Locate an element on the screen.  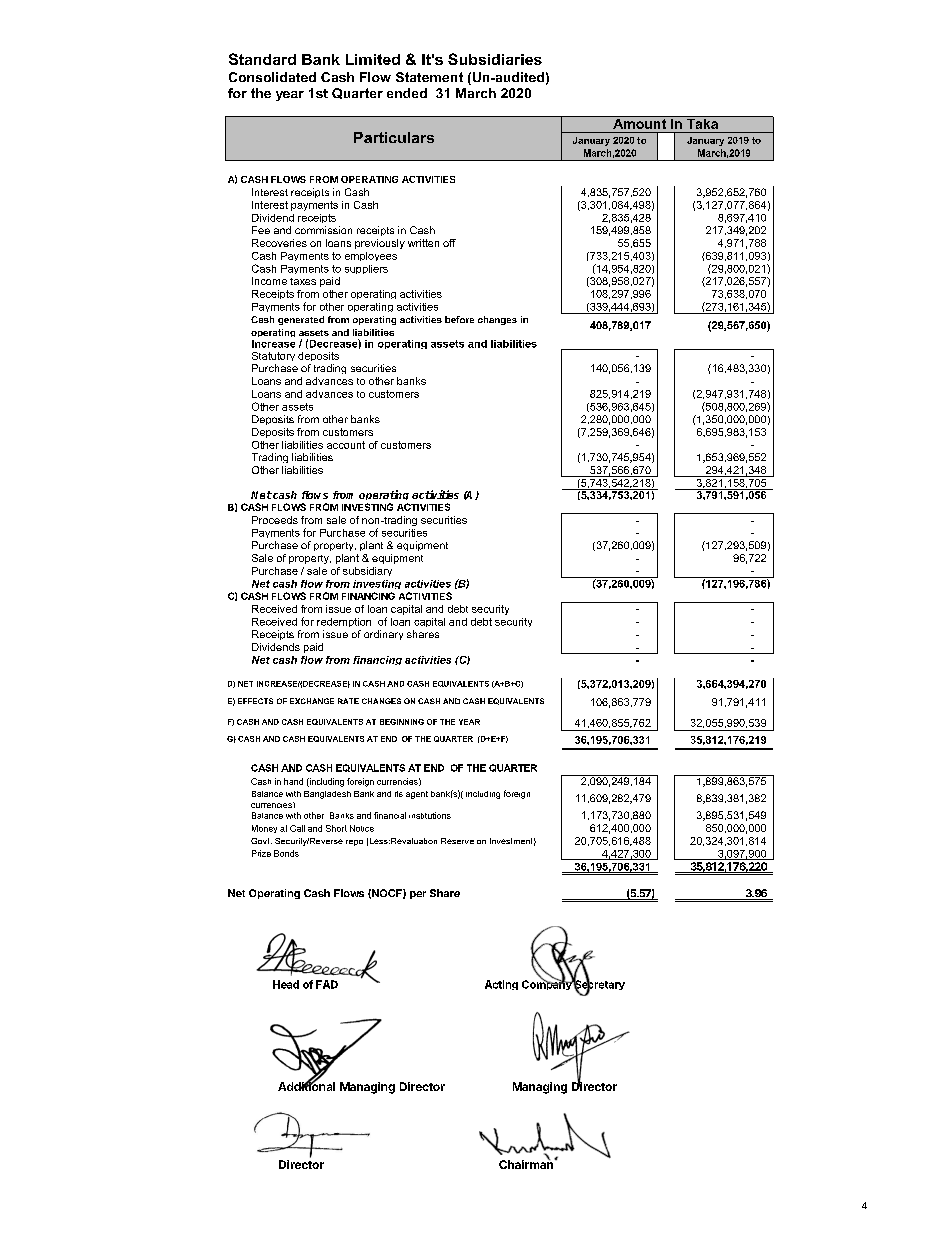
Subsidiaries is located at coordinates (495, 59).
